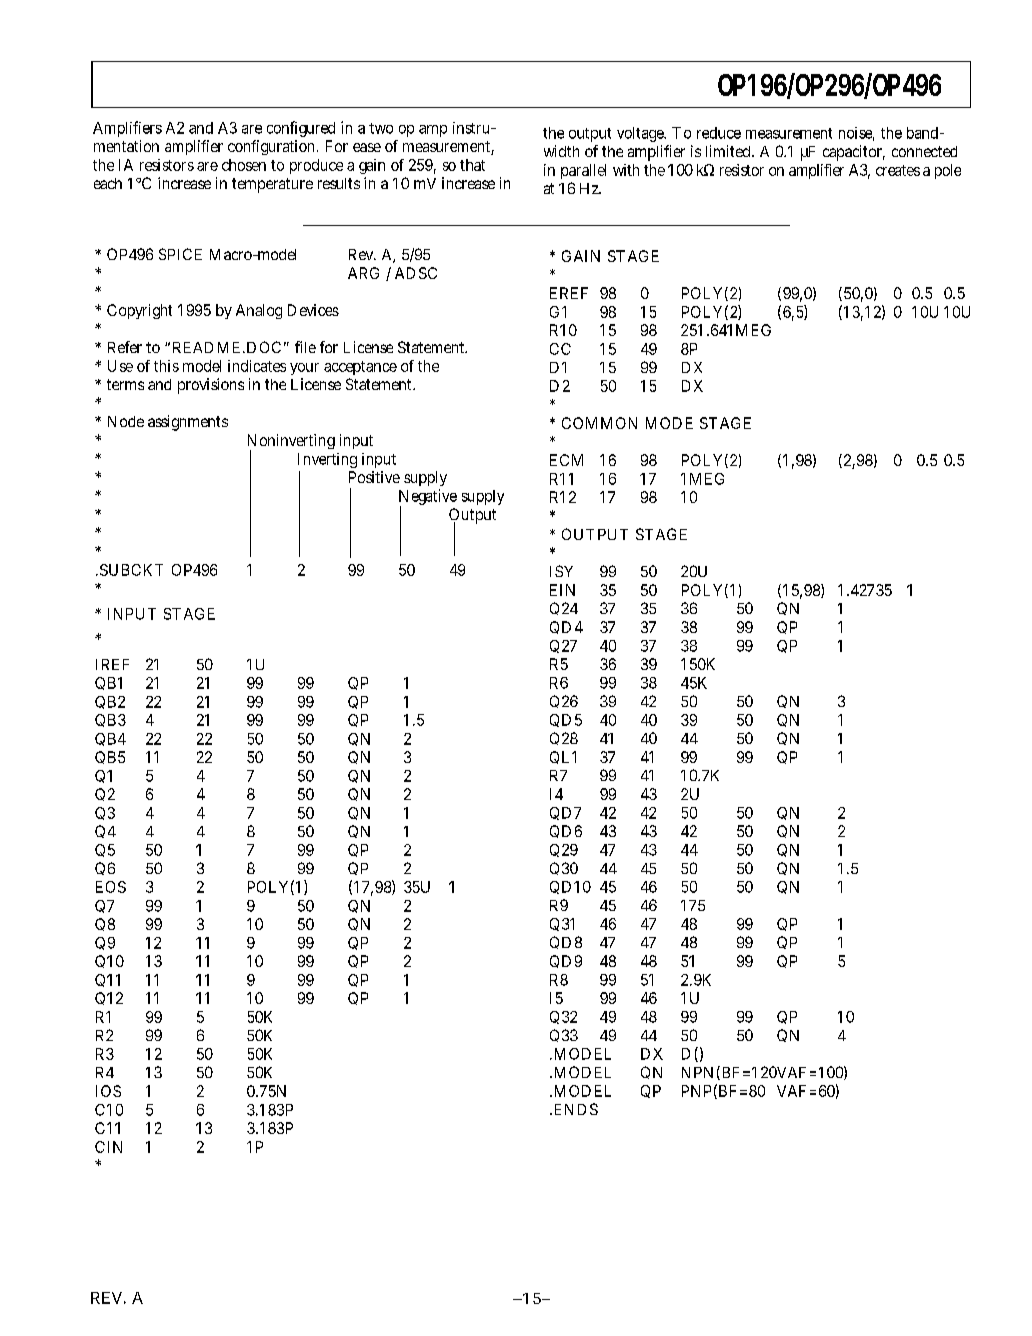 The width and height of the document is (1032, 1336). I want to click on COMMON, so click(599, 423).
